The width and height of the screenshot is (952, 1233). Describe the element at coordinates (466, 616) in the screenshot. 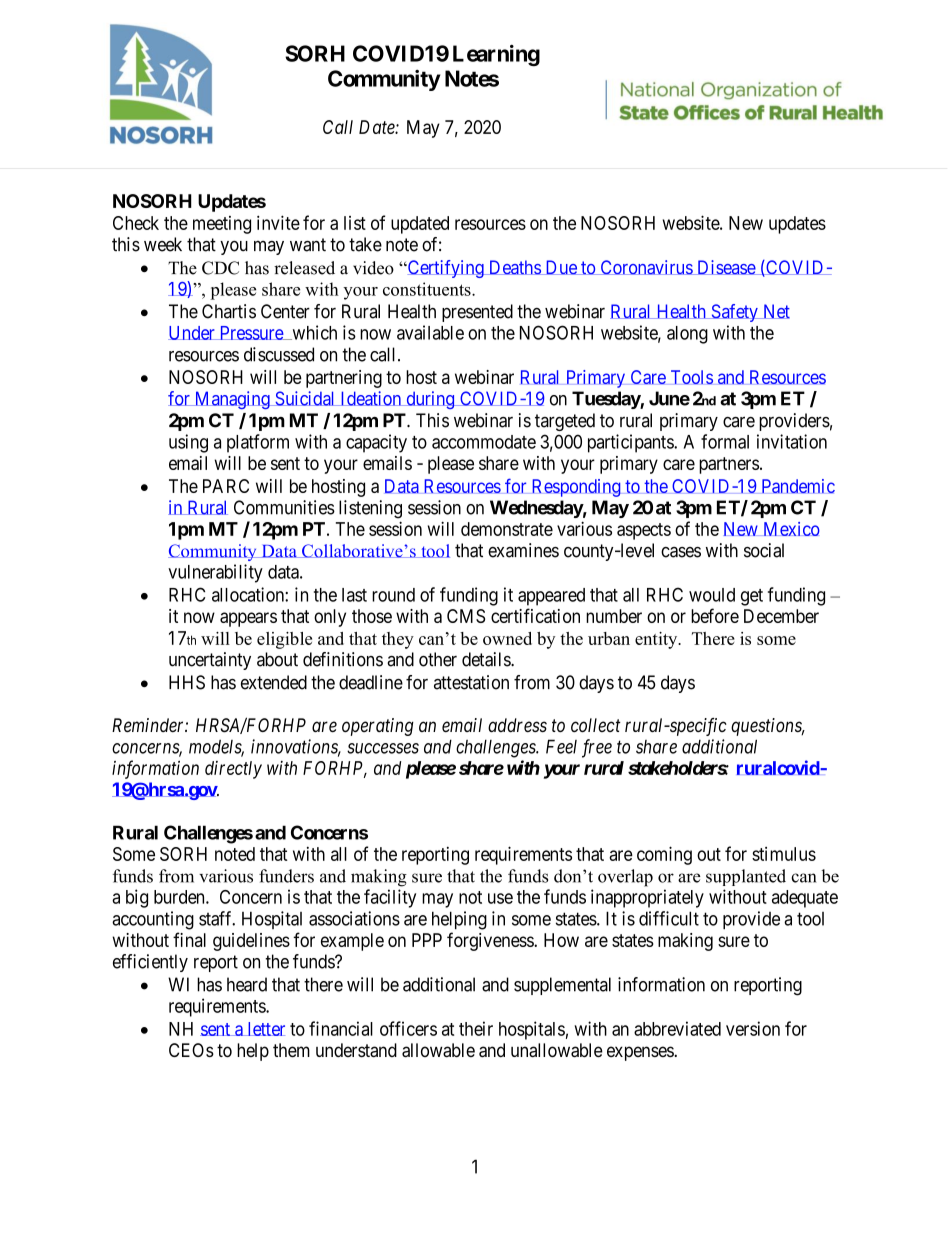

I see `CMS` at that location.
